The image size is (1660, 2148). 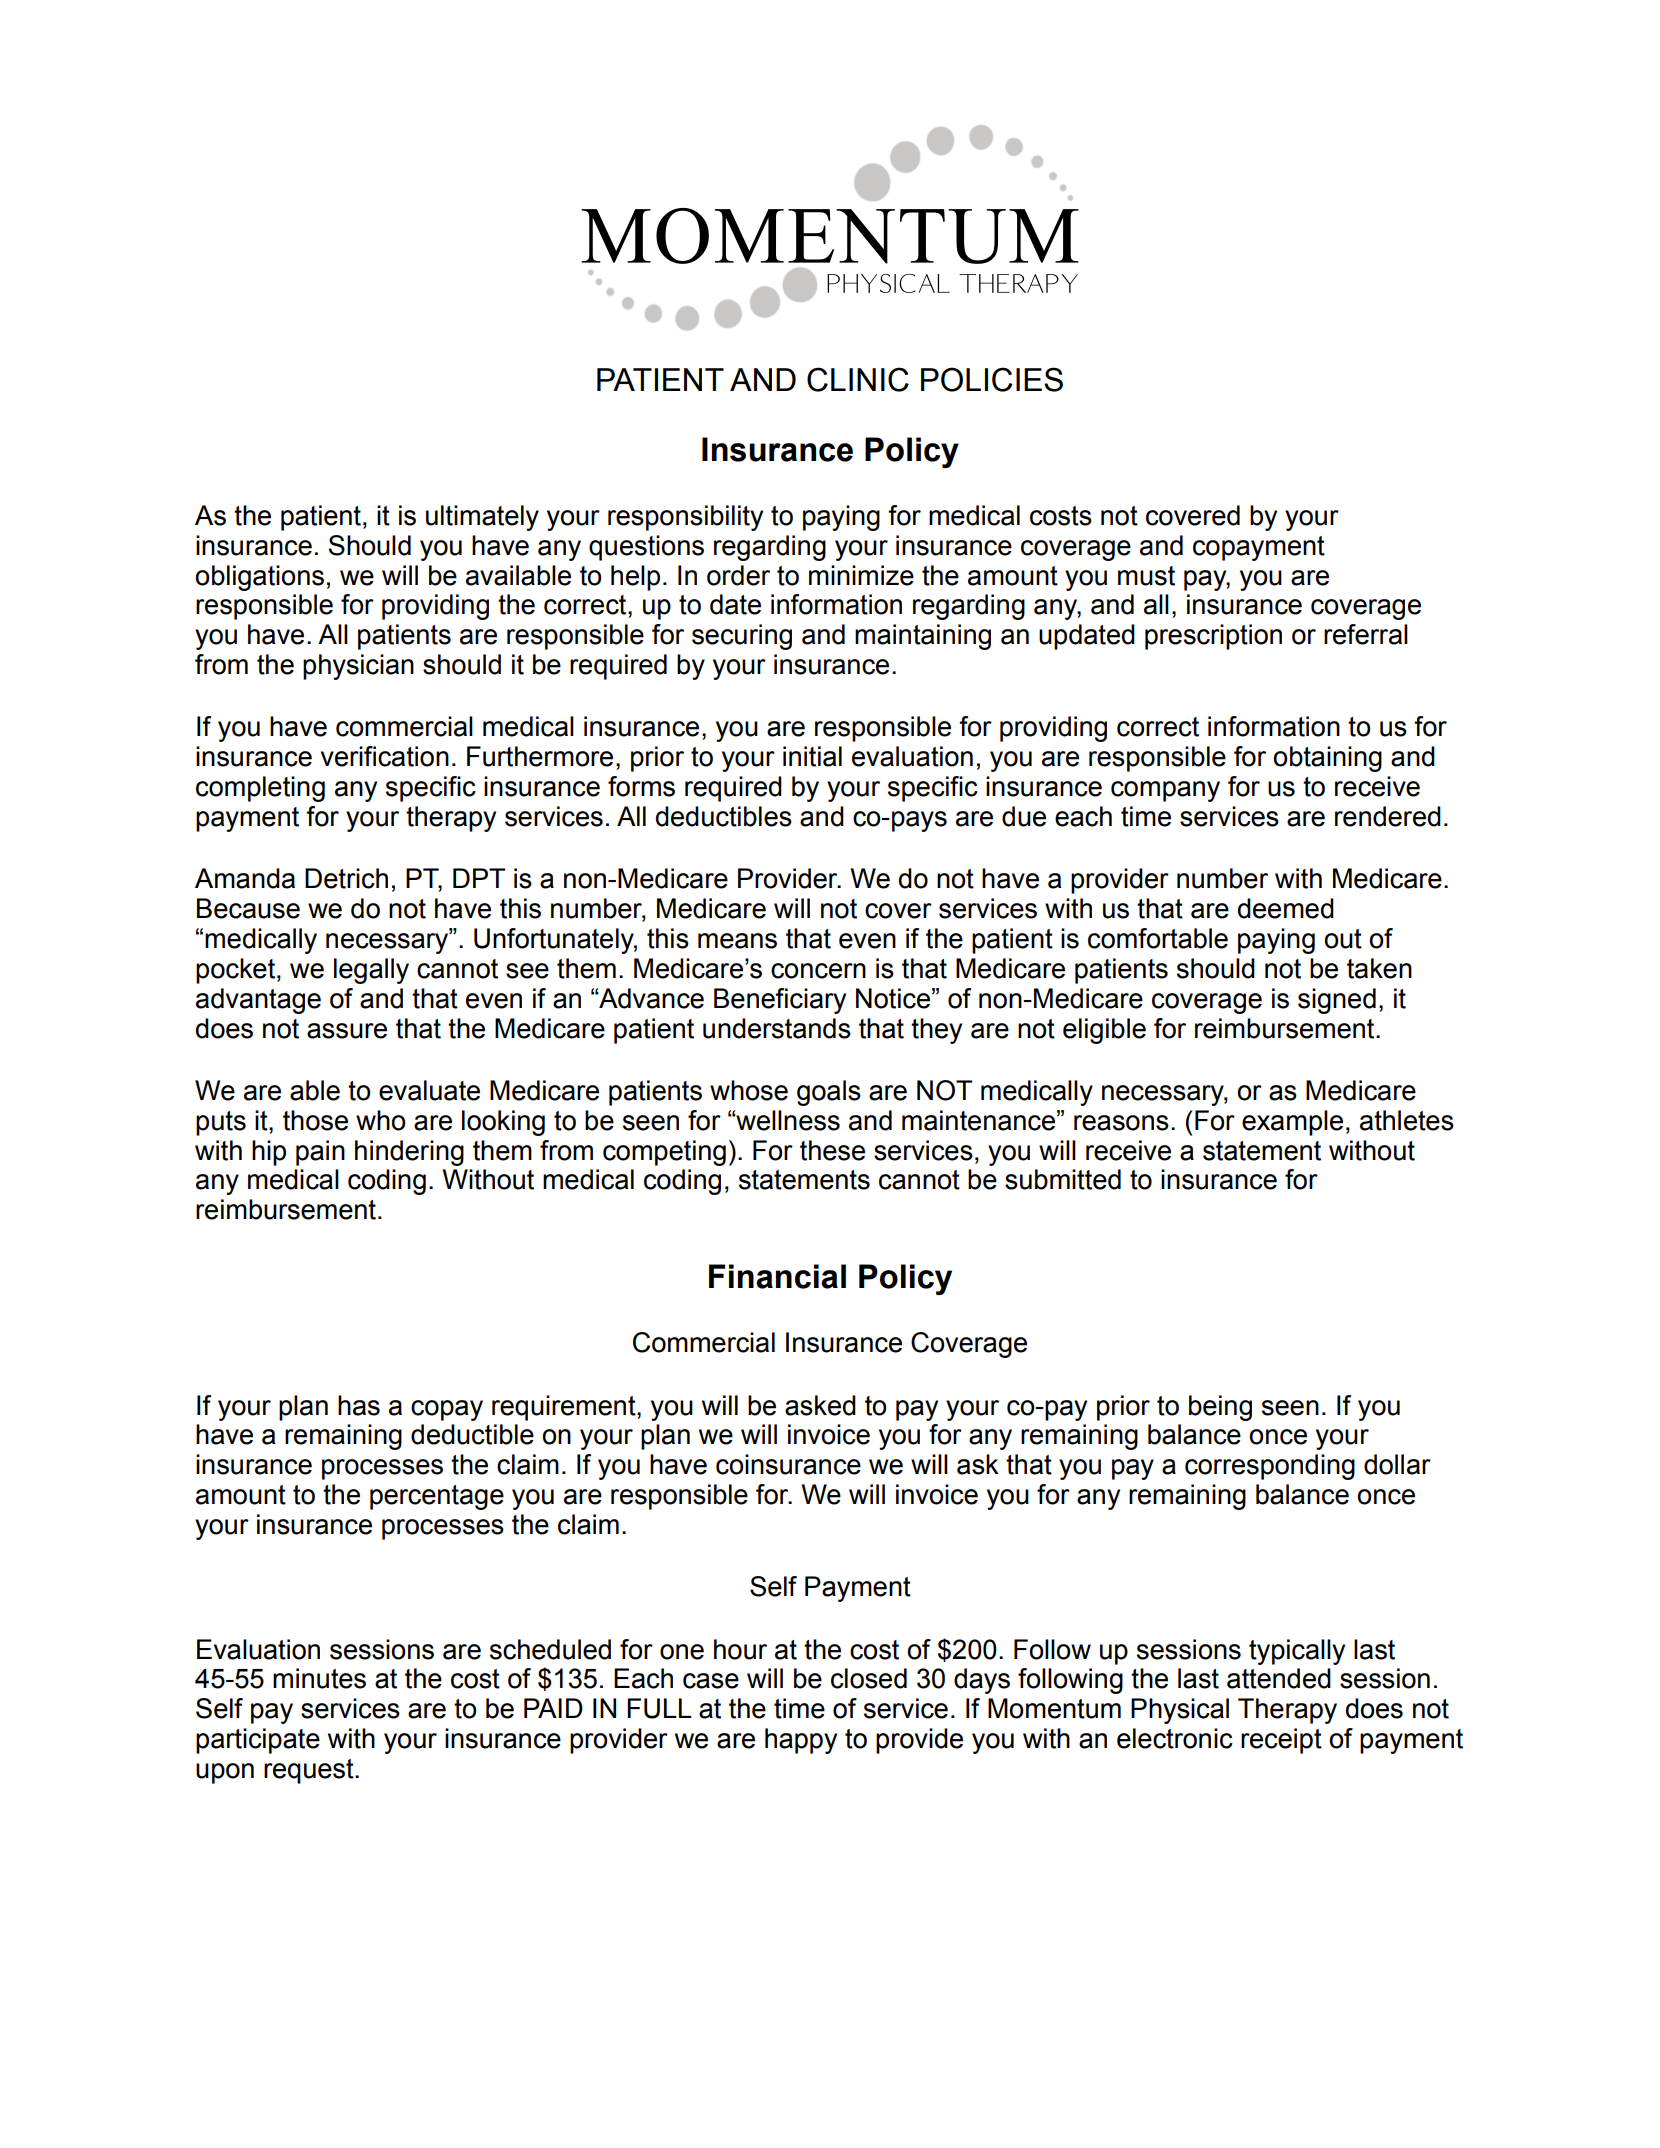 What do you see at coordinates (1220, 1408) in the screenshot?
I see `being` at bounding box center [1220, 1408].
